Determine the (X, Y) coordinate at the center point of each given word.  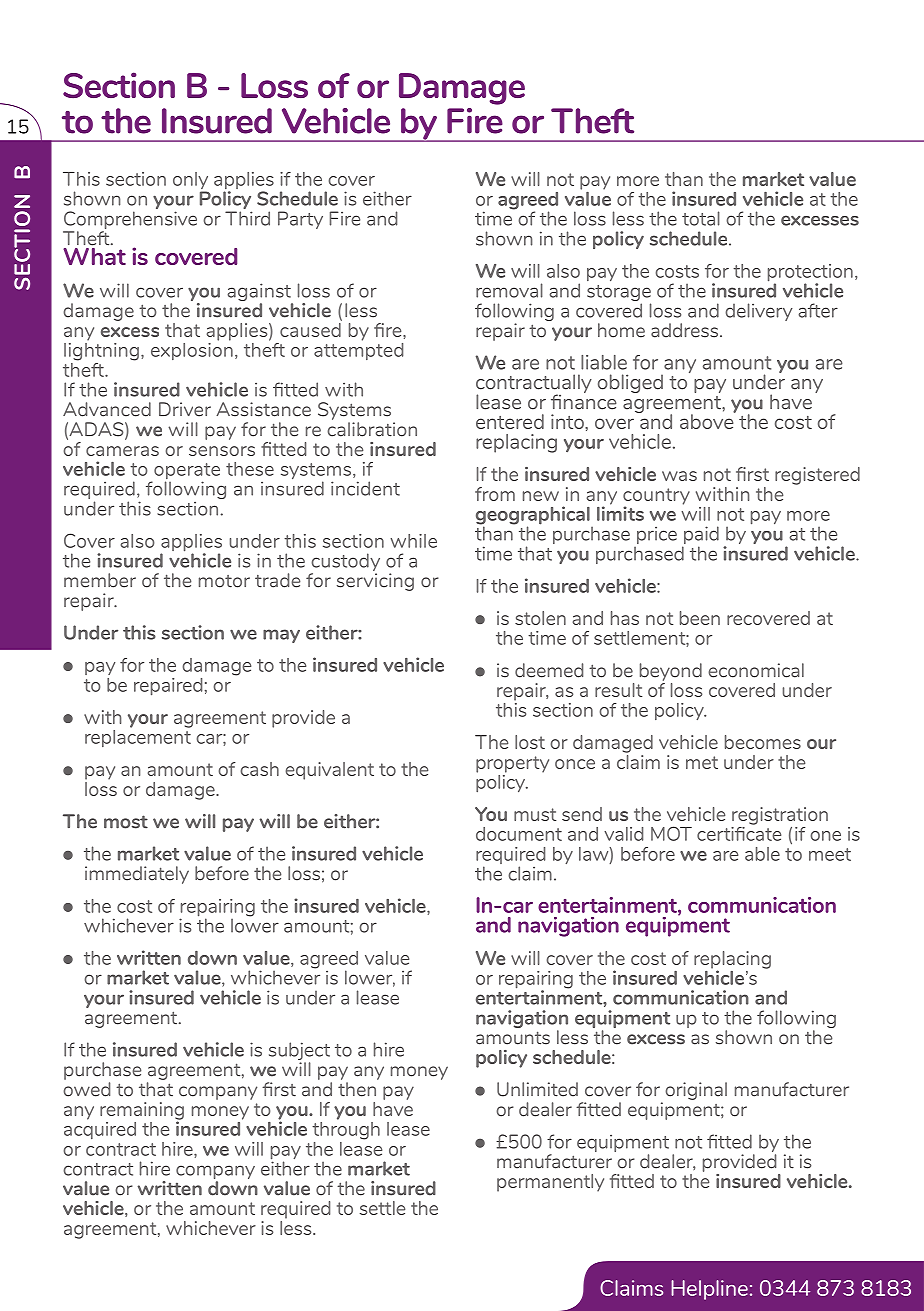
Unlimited (537, 1089)
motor (224, 581)
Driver (185, 409)
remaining (142, 1112)
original (696, 1091)
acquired (100, 1129)
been (700, 618)
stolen (540, 618)
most (126, 822)
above (708, 420)
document (519, 834)
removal (509, 290)
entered (510, 421)
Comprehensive (130, 221)
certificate (739, 832)
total (701, 218)
